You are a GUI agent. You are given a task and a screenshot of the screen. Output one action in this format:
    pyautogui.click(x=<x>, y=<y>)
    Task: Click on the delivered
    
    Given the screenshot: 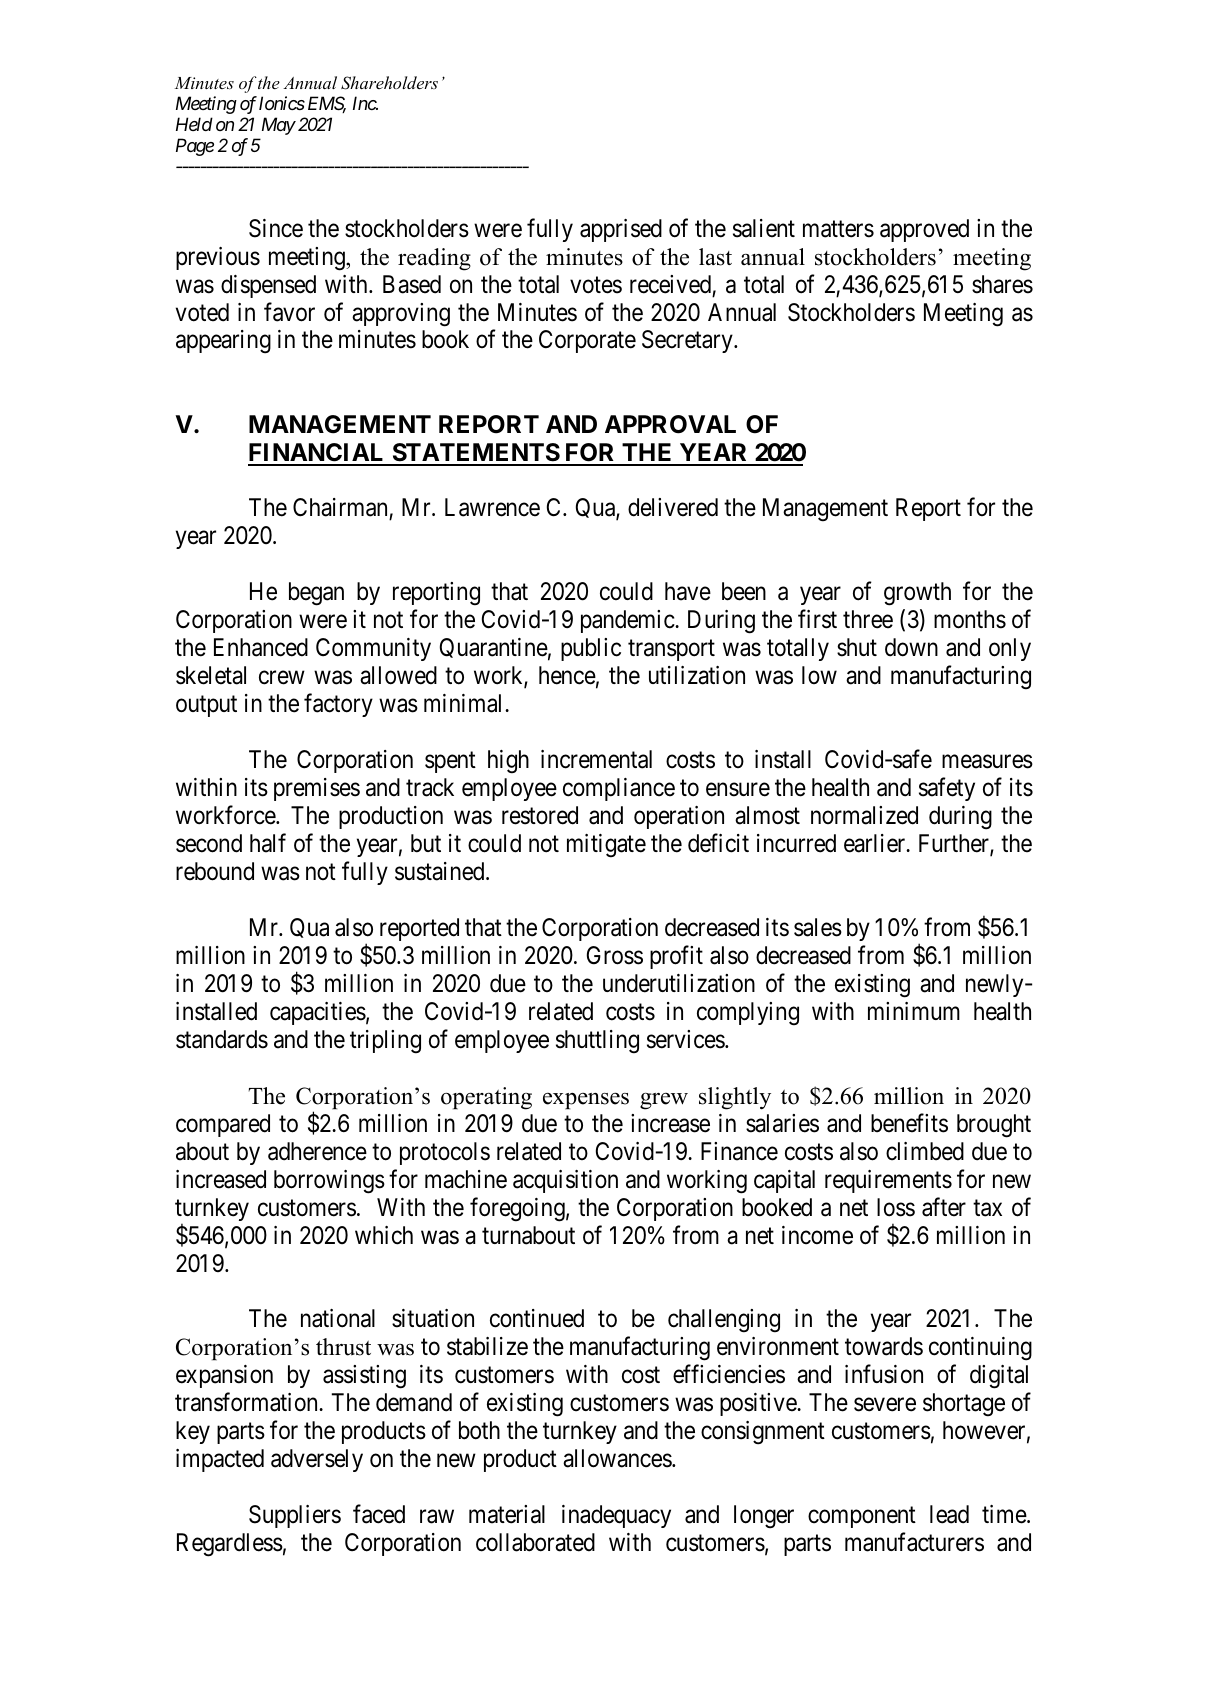 What is the action you would take?
    pyautogui.click(x=673, y=507)
